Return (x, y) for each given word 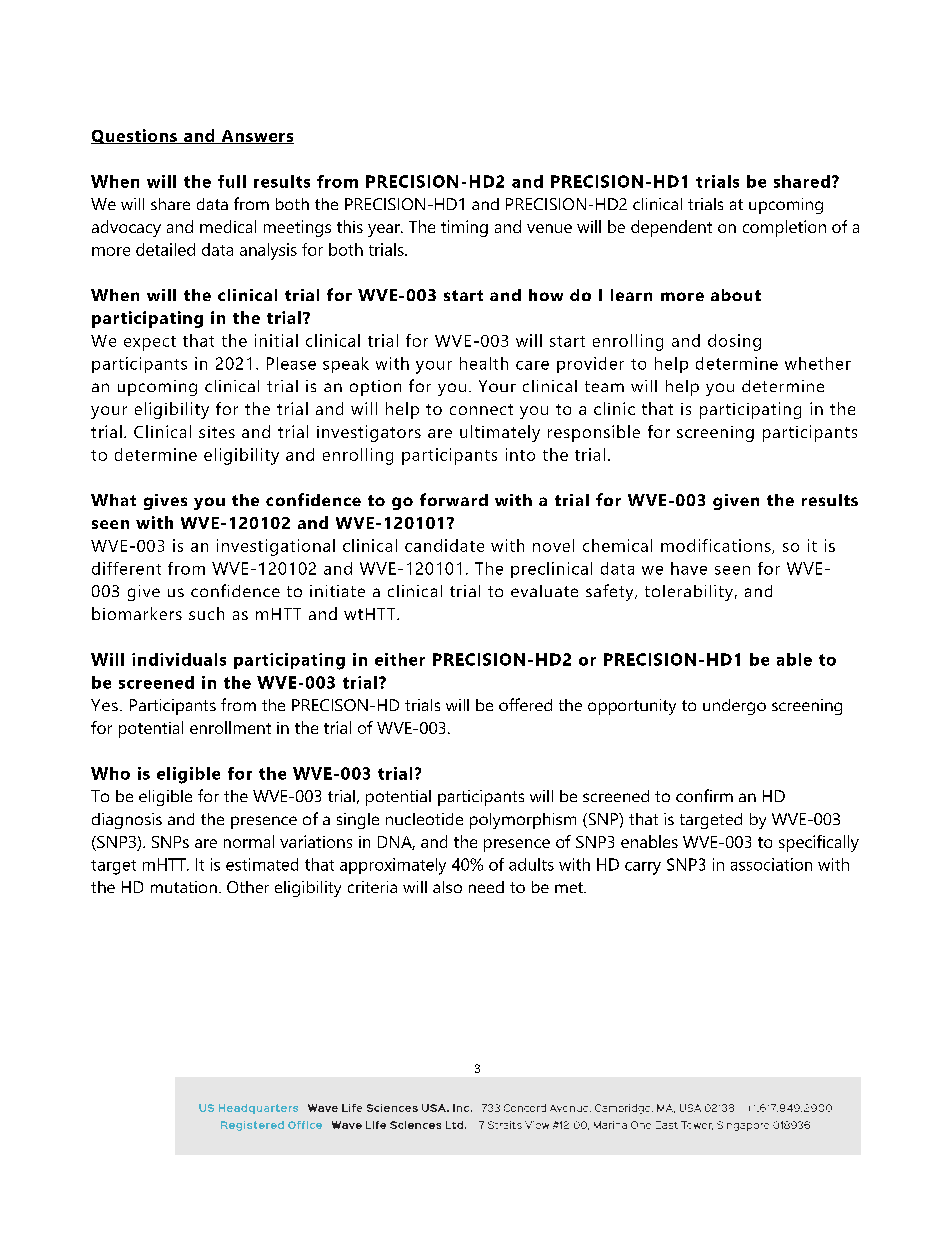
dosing (734, 342)
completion (784, 228)
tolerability (689, 593)
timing (464, 228)
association (771, 864)
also (447, 887)
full (232, 181)
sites (217, 432)
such (206, 613)
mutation (184, 887)
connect (481, 409)
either (400, 659)
